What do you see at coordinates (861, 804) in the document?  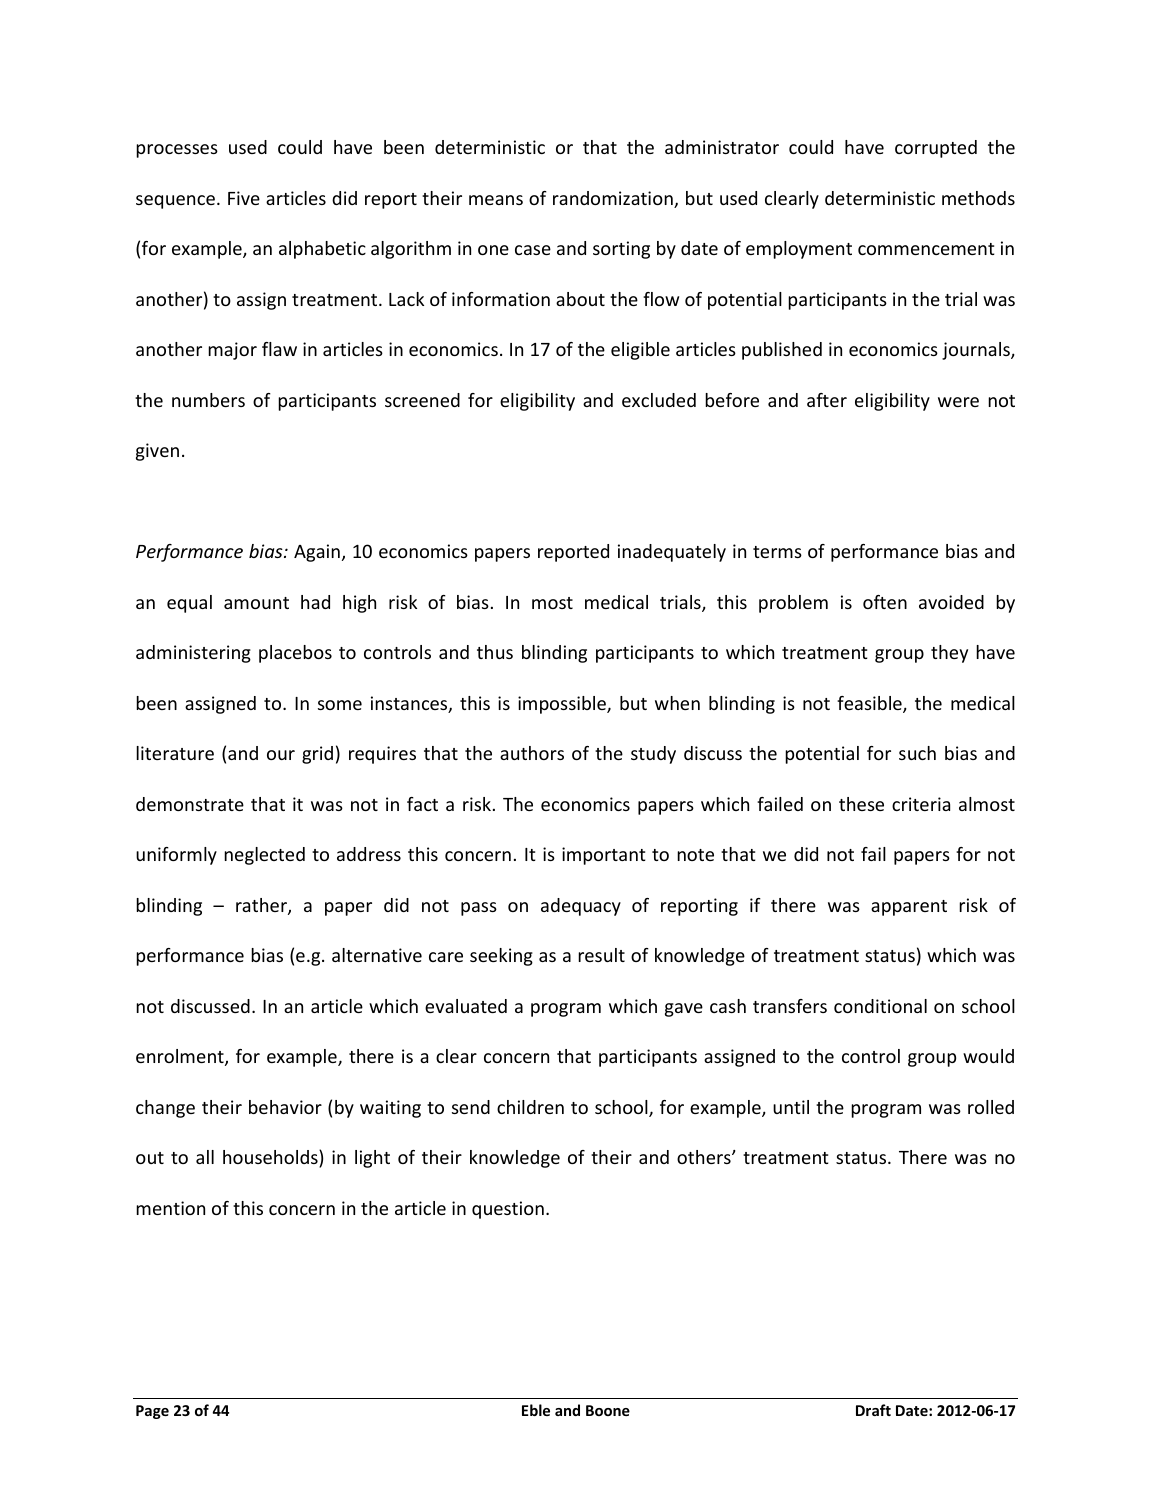 I see `these` at bounding box center [861, 804].
